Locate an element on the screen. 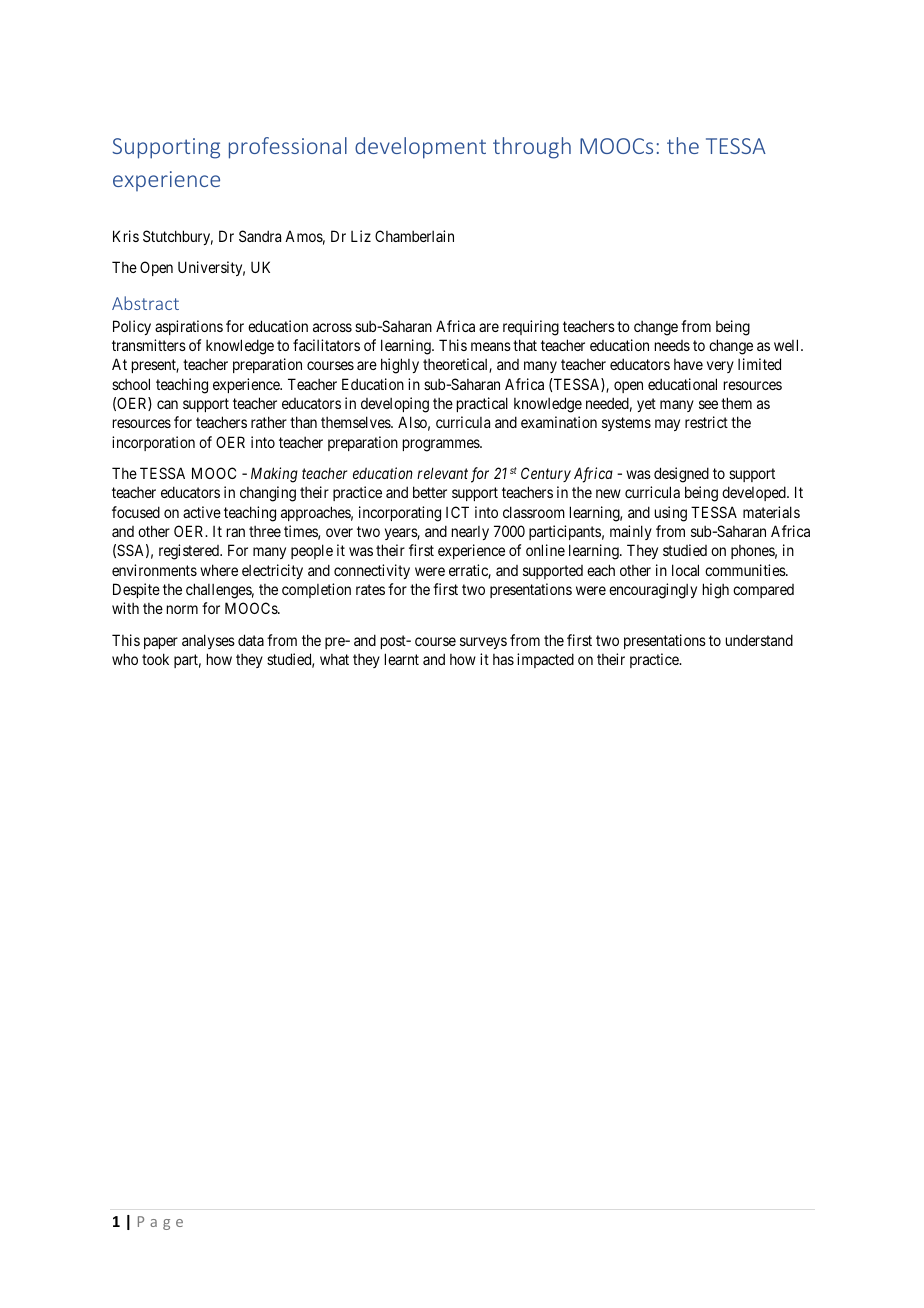 This screenshot has height=1308, width=924. analyses is located at coordinates (208, 641).
